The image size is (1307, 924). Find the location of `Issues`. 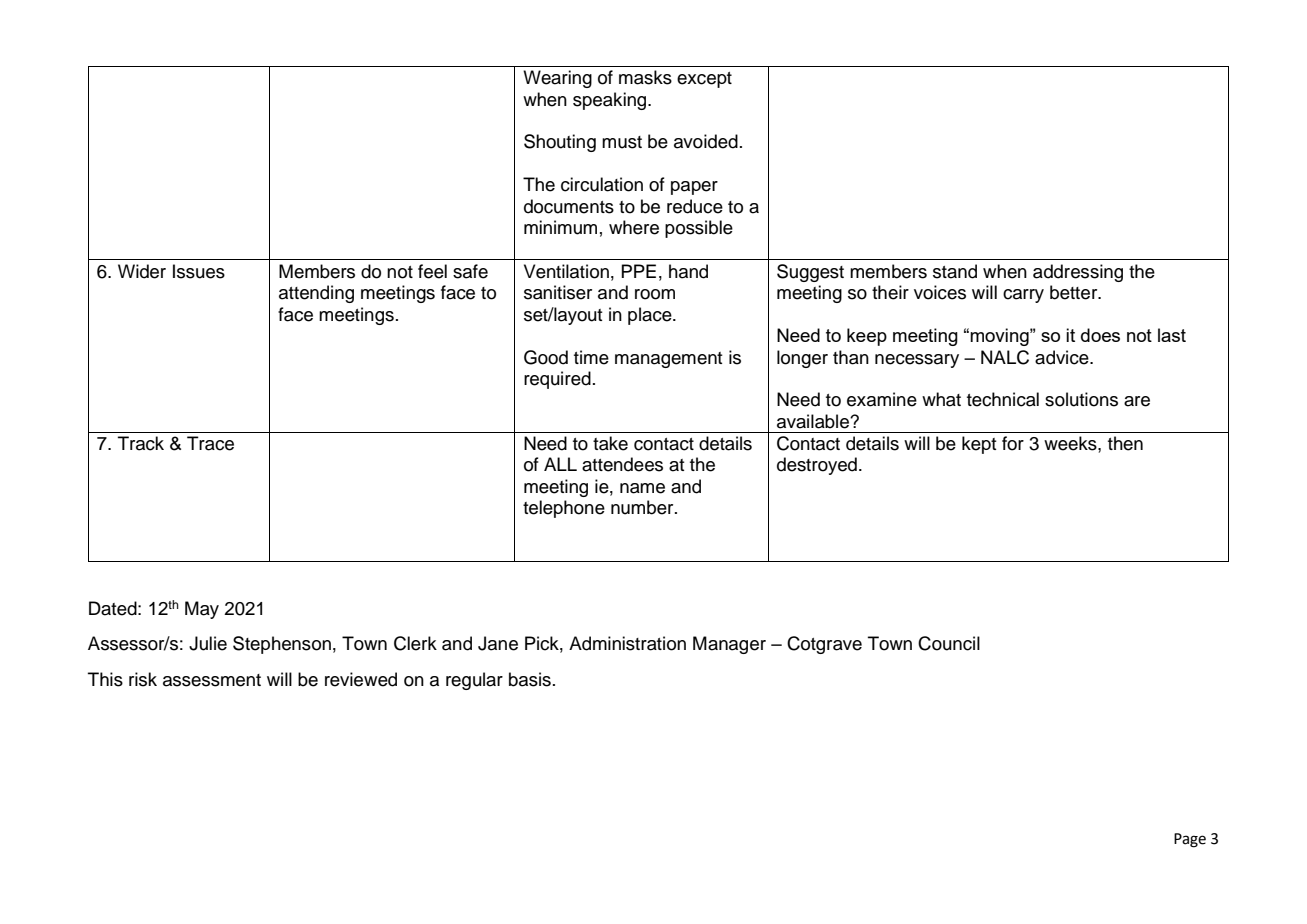

Issues is located at coordinates (199, 271).
